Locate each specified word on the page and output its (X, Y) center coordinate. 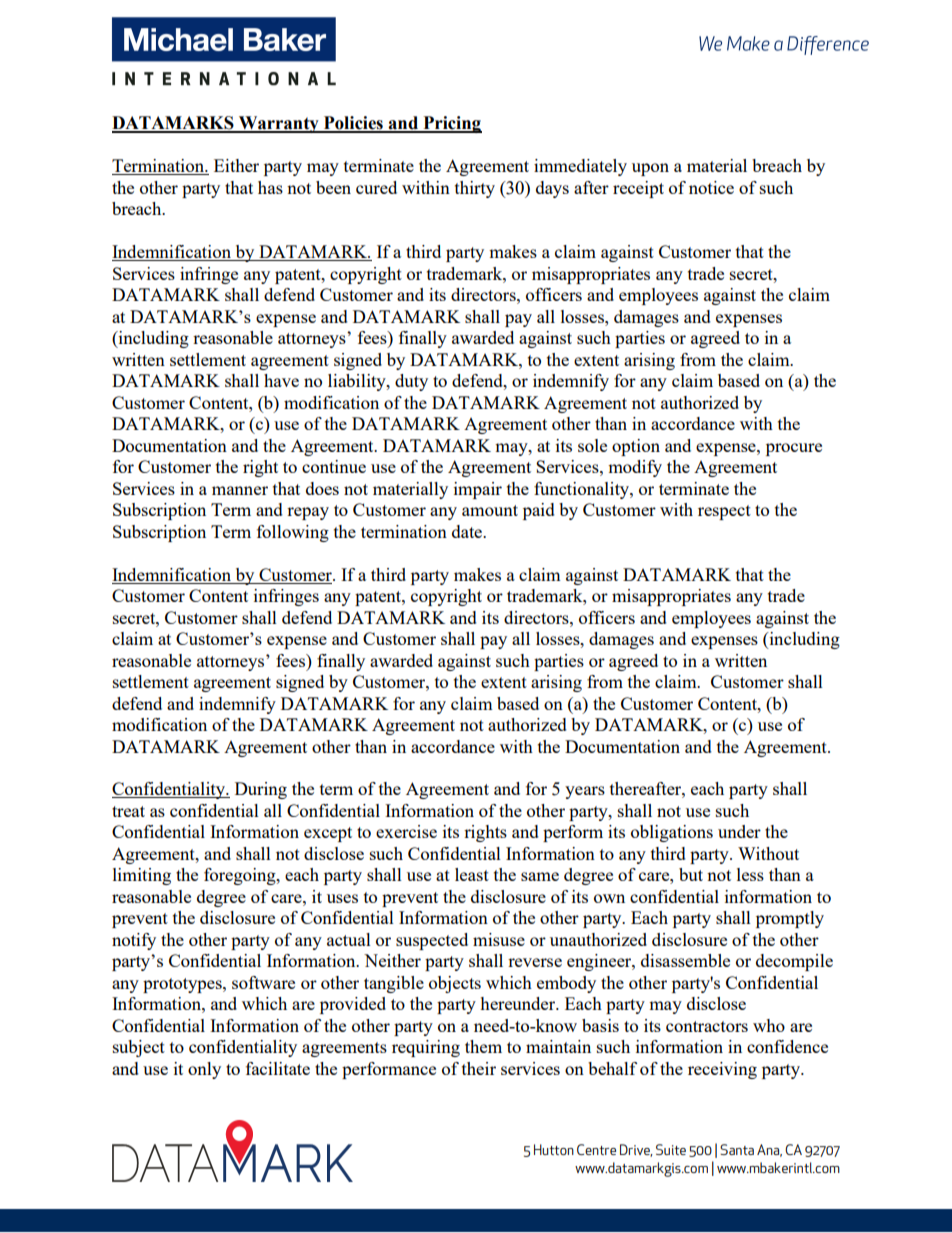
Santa (737, 1149)
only (204, 1070)
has (270, 187)
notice (711, 187)
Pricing (451, 124)
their (479, 1068)
